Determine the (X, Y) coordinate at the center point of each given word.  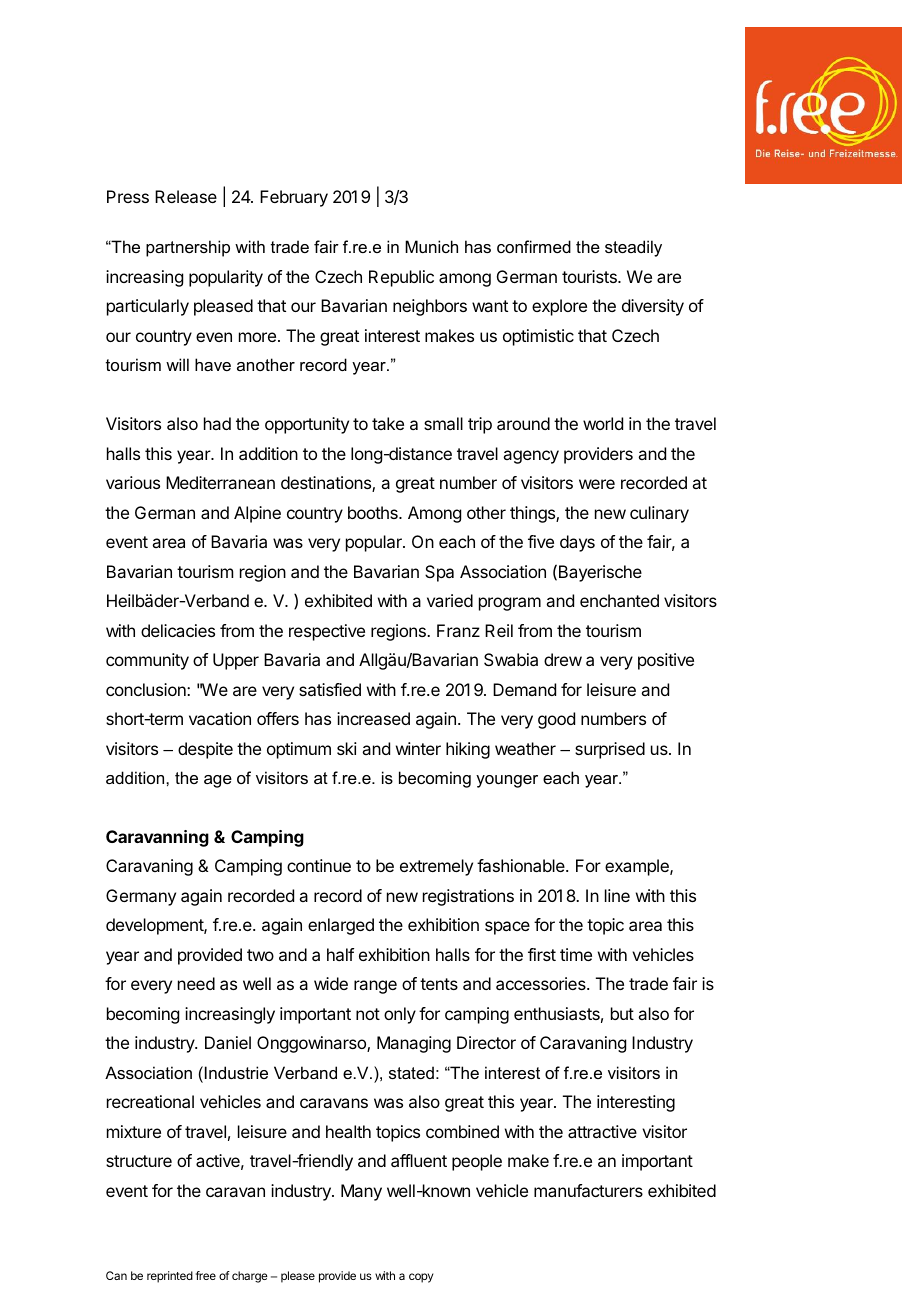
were (597, 484)
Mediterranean (220, 482)
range (375, 987)
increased (373, 718)
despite (205, 750)
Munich (431, 246)
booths (374, 512)
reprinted (170, 1277)
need (196, 983)
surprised (610, 750)
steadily (633, 248)
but (622, 1013)
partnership (188, 248)
